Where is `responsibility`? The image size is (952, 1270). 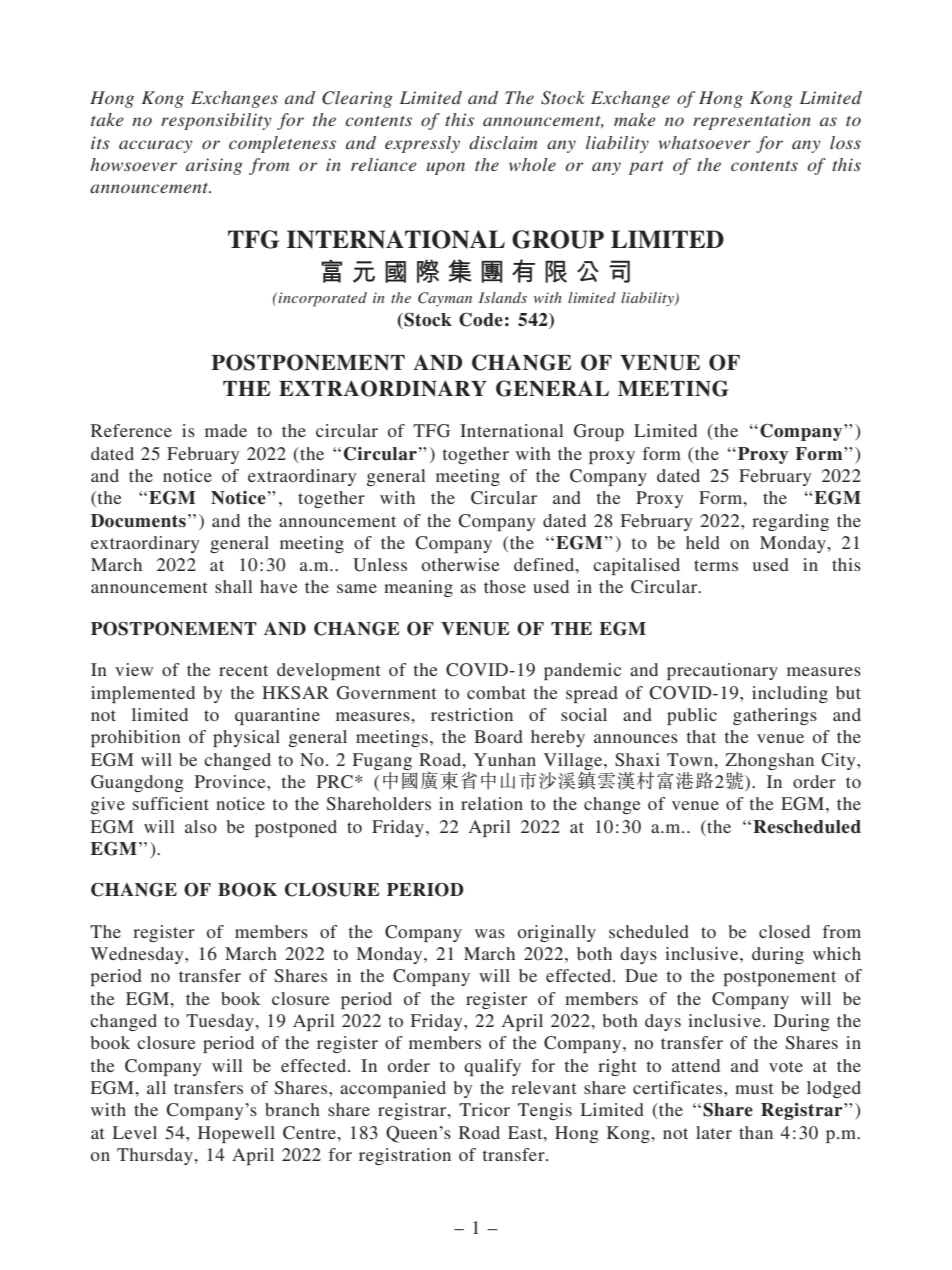
responsibility is located at coordinates (216, 121).
